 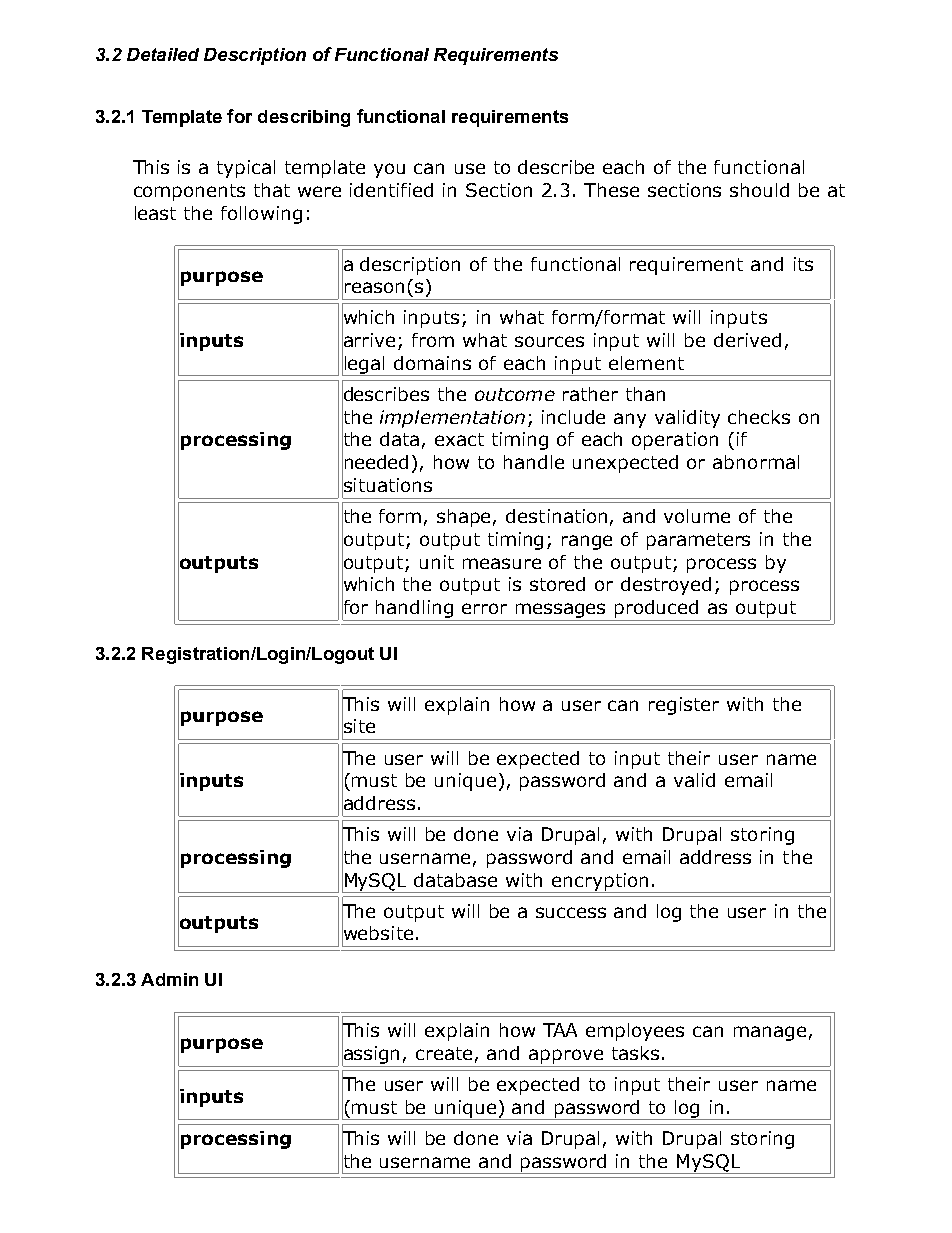 What do you see at coordinates (433, 340) in the screenshot?
I see `from` at bounding box center [433, 340].
